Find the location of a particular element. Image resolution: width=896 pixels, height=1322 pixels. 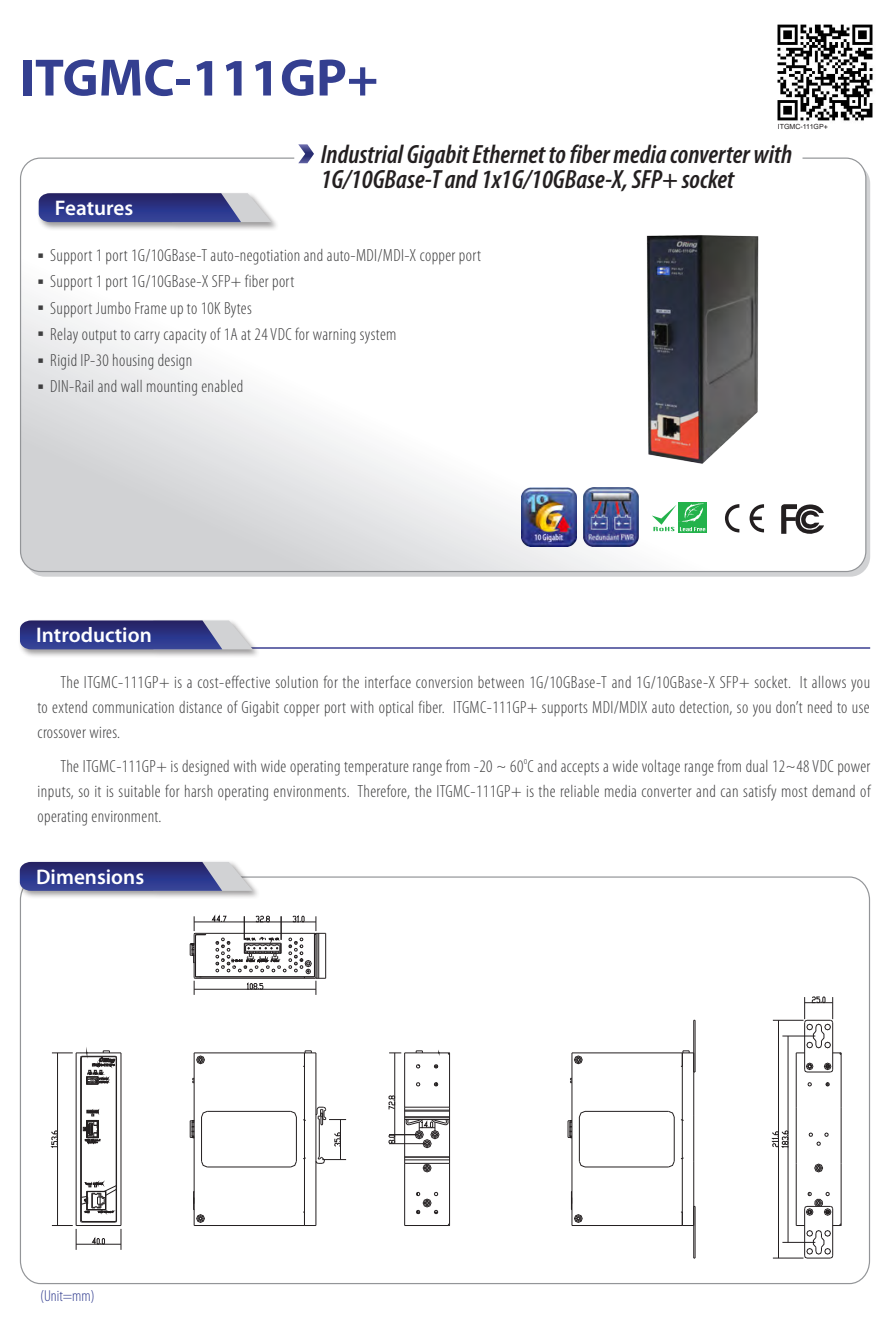

conversion is located at coordinates (444, 682).
